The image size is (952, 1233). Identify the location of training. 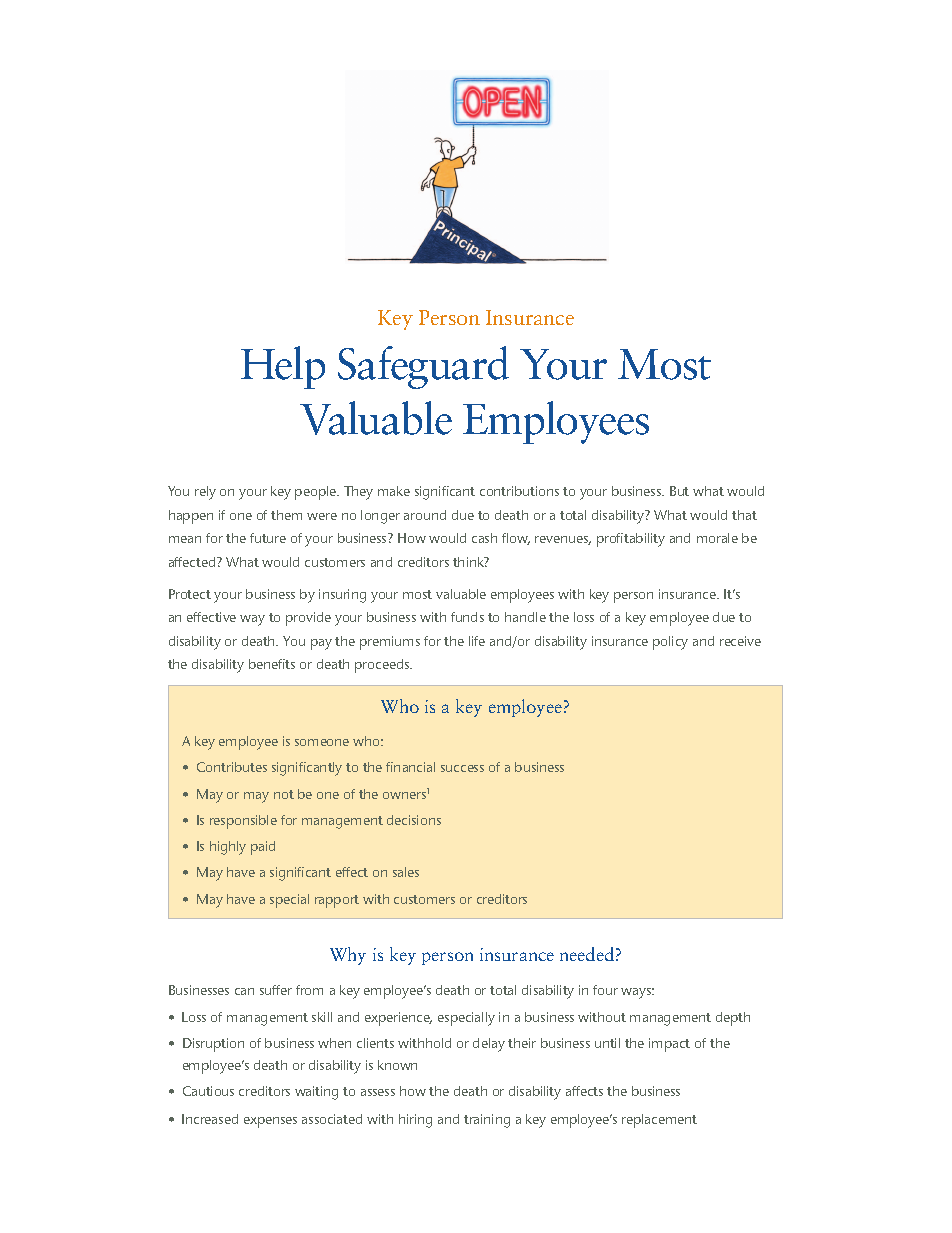
(487, 1121).
